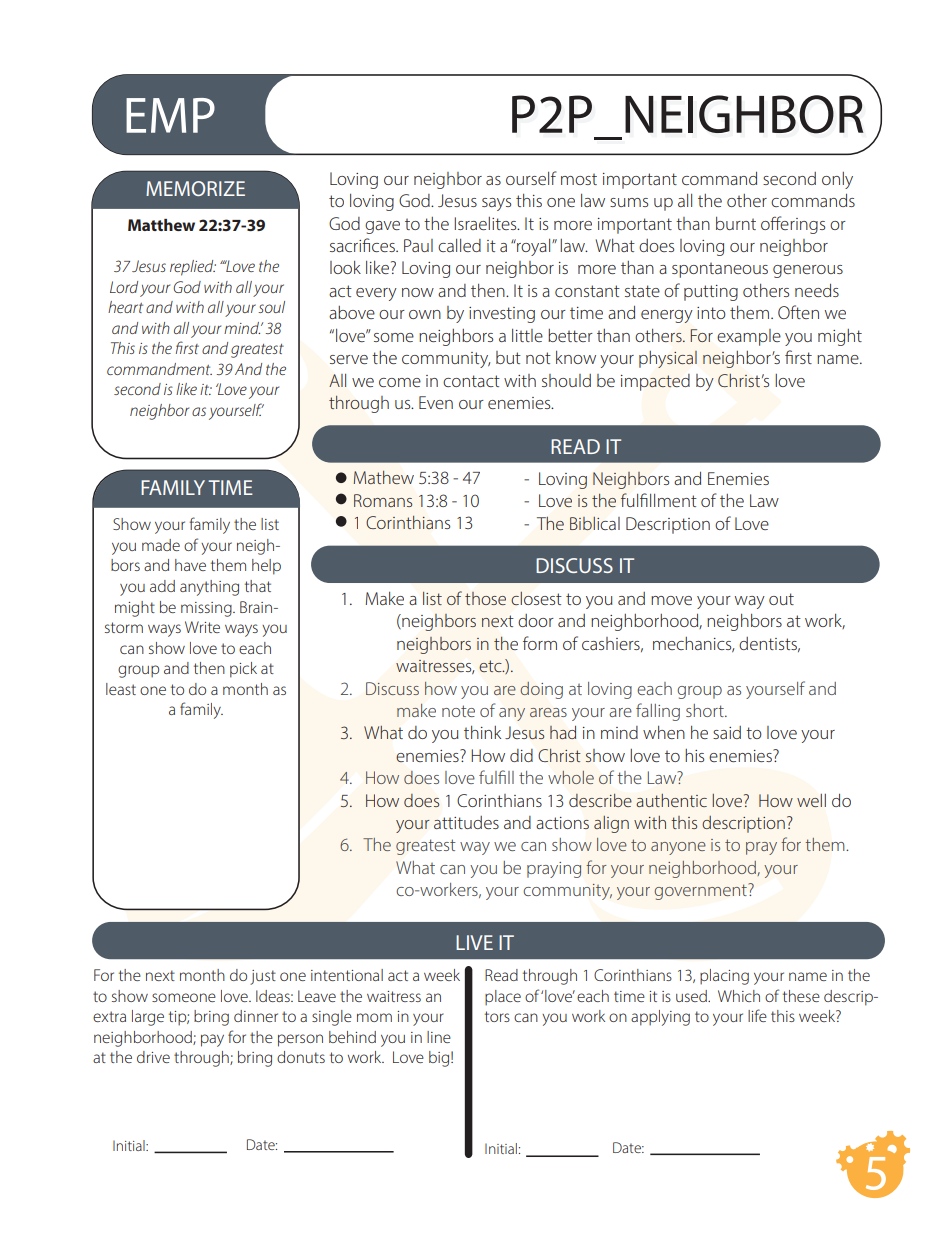  What do you see at coordinates (383, 500) in the screenshot?
I see `Romans` at bounding box center [383, 500].
